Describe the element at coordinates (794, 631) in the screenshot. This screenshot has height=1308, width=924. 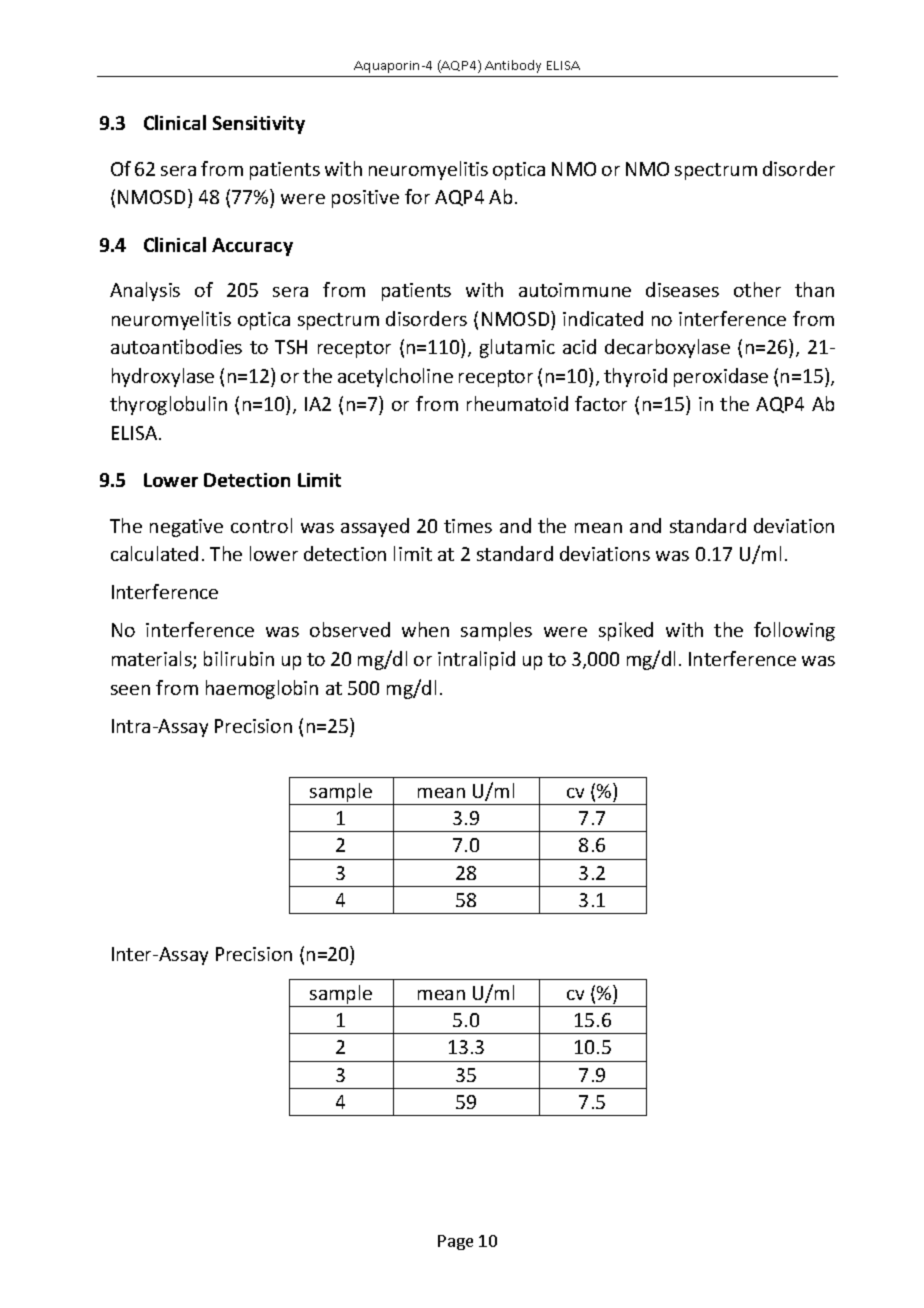
I see `following` at that location.
